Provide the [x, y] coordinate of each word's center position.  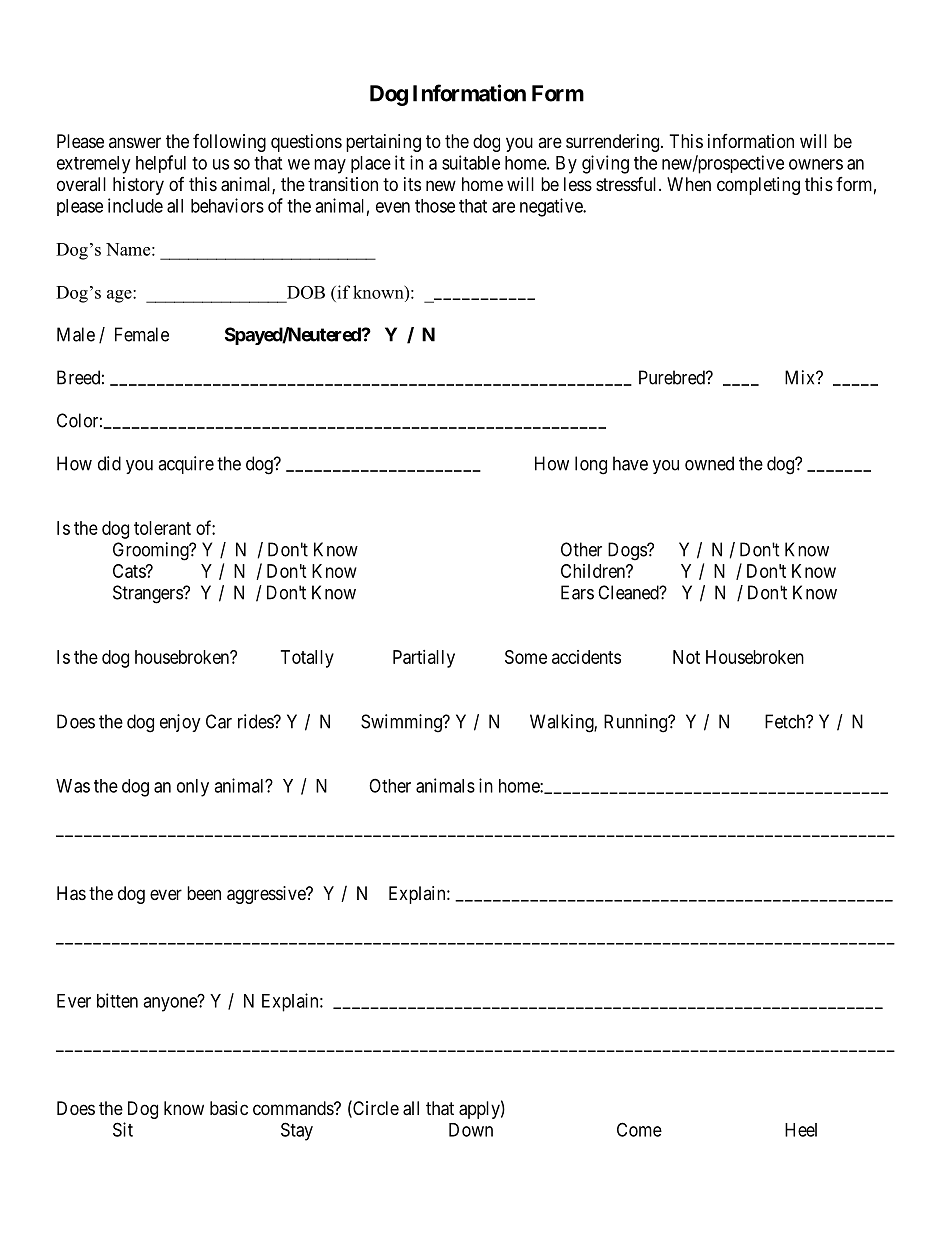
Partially [424, 659]
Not [686, 657]
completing [758, 186]
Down [471, 1130]
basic [229, 1108]
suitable [471, 162]
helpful [161, 164]
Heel [801, 1130]
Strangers [148, 594]
